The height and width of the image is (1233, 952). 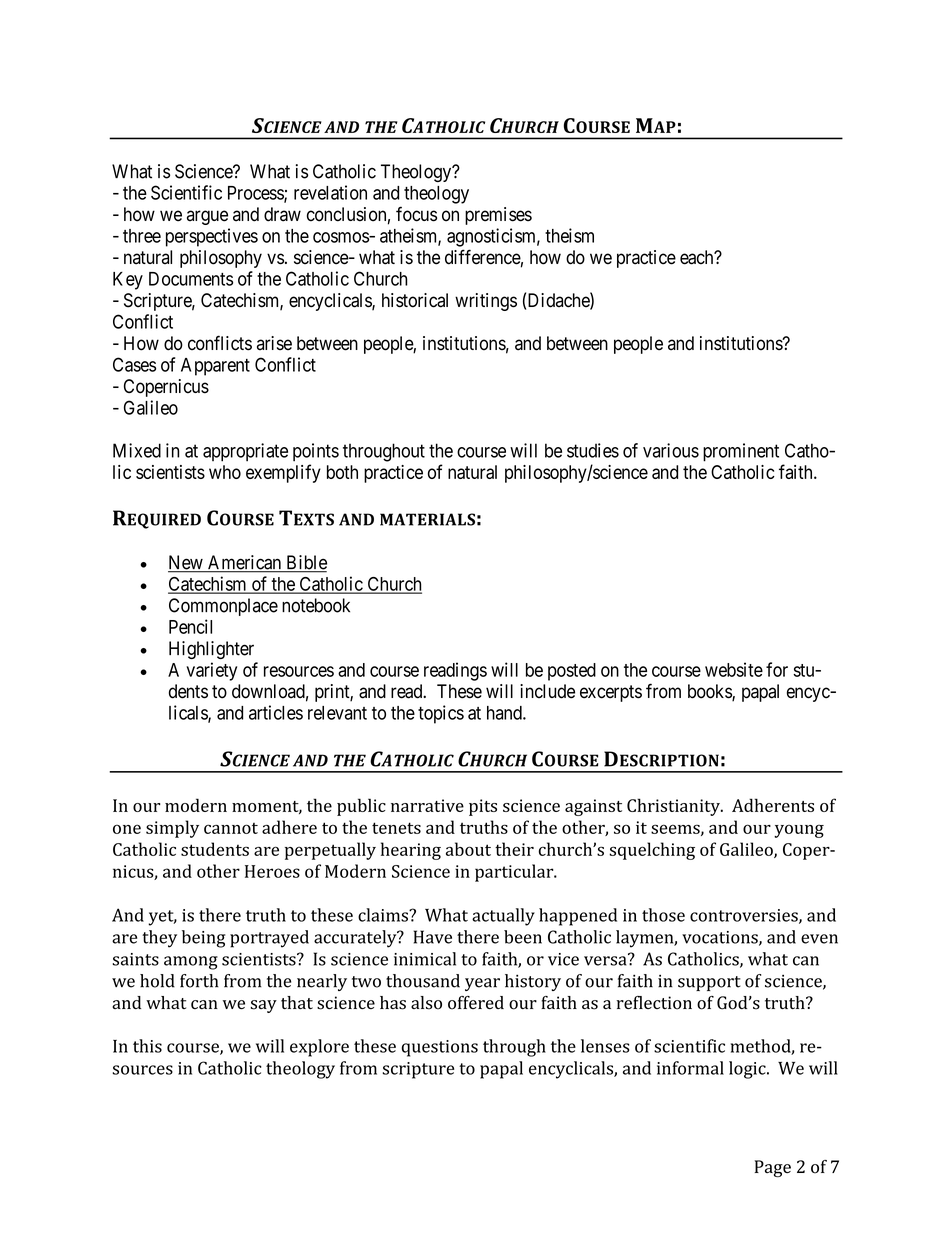 What do you see at coordinates (147, 1046) in the image?
I see `this` at bounding box center [147, 1046].
